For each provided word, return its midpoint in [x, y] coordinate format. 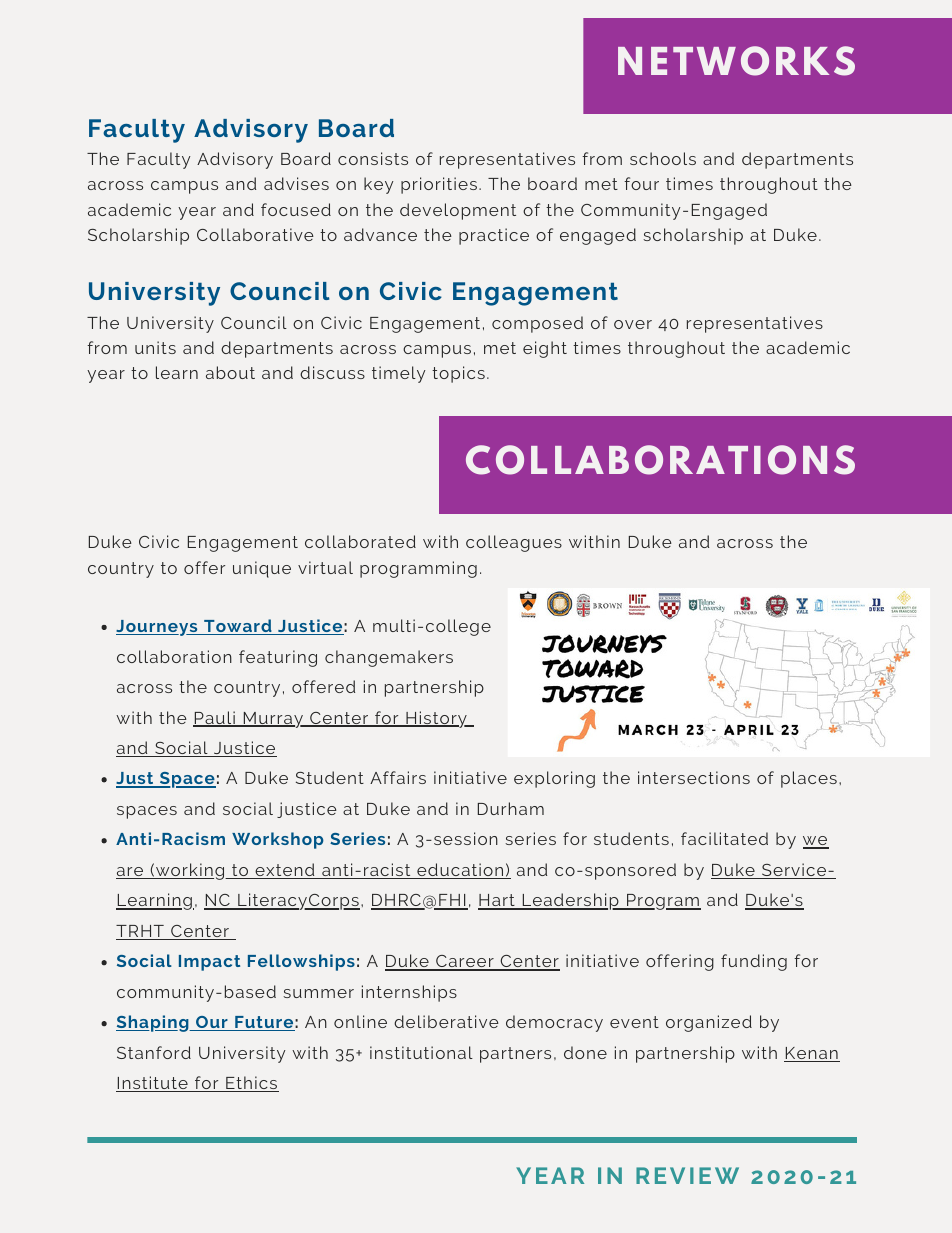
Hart [497, 902]
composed [537, 324]
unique [262, 569]
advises [296, 183]
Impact [209, 963]
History [436, 719]
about [230, 372]
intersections [694, 777]
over [633, 324]
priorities [439, 185]
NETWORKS [736, 61]
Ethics [251, 1084]
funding [754, 962]
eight [545, 349]
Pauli [215, 719]
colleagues [514, 543]
